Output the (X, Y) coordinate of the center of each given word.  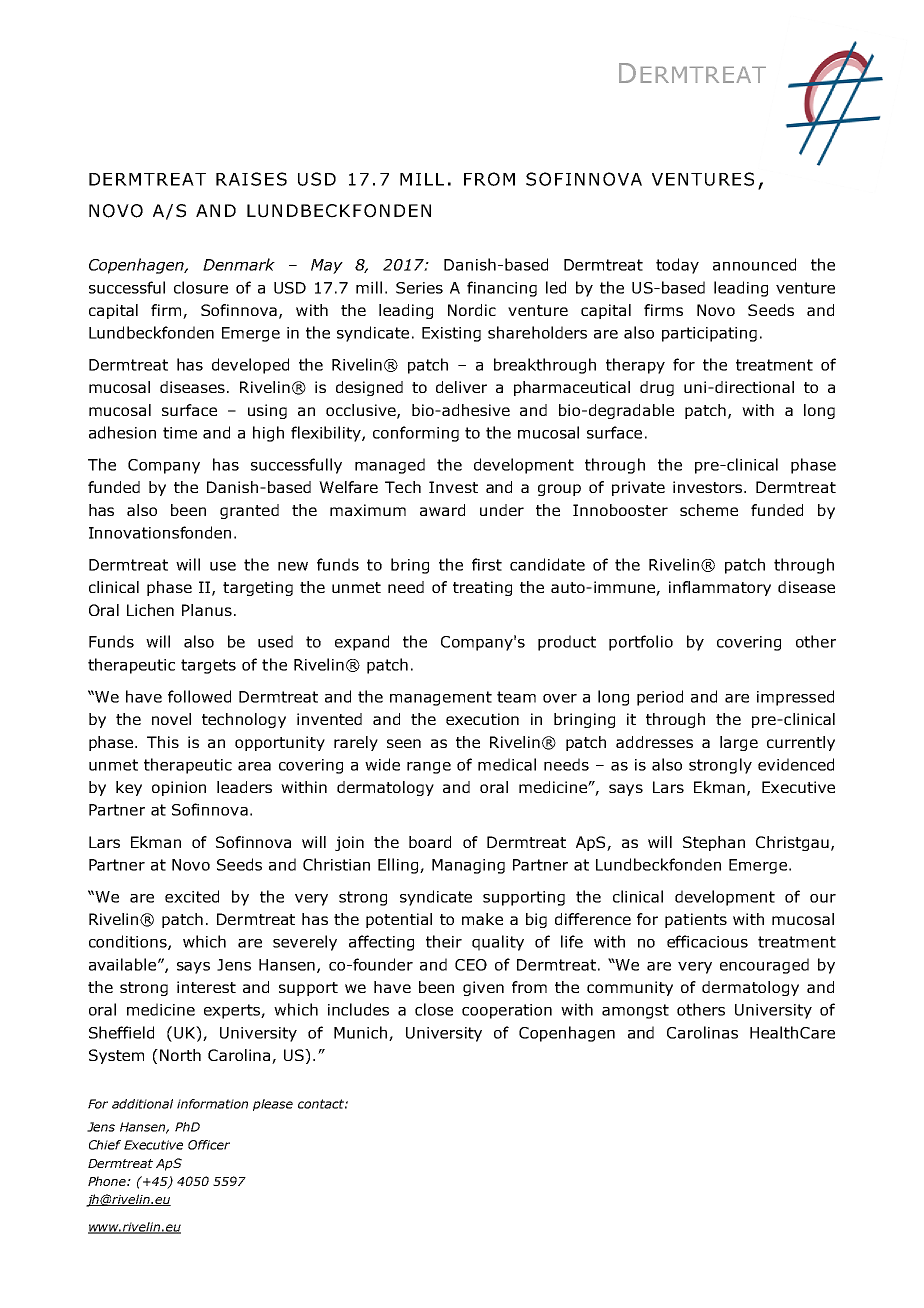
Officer (209, 1145)
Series (419, 288)
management (441, 698)
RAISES (251, 179)
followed (199, 696)
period (660, 698)
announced (754, 264)
